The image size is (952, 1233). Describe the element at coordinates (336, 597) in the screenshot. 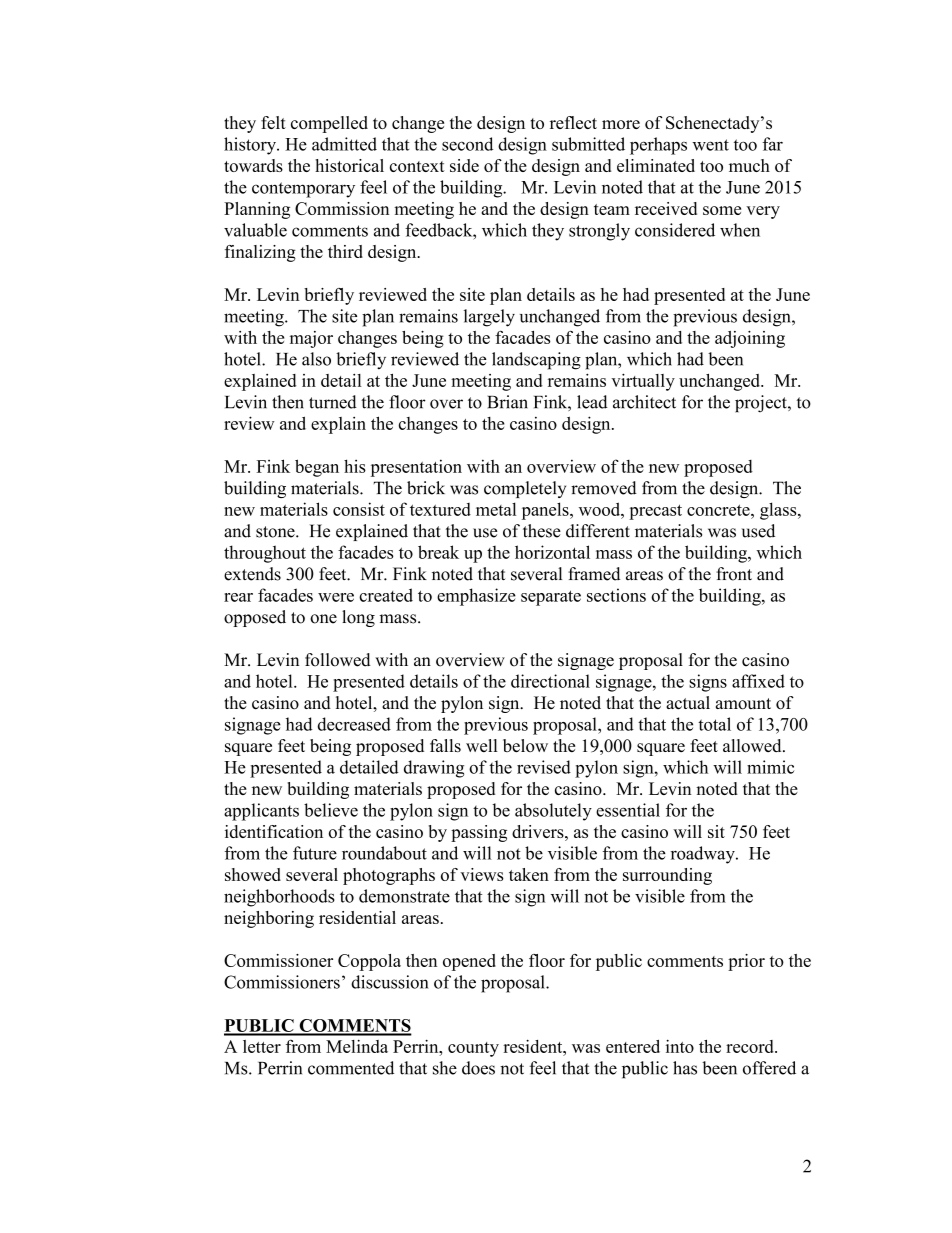

I see `were` at that location.
